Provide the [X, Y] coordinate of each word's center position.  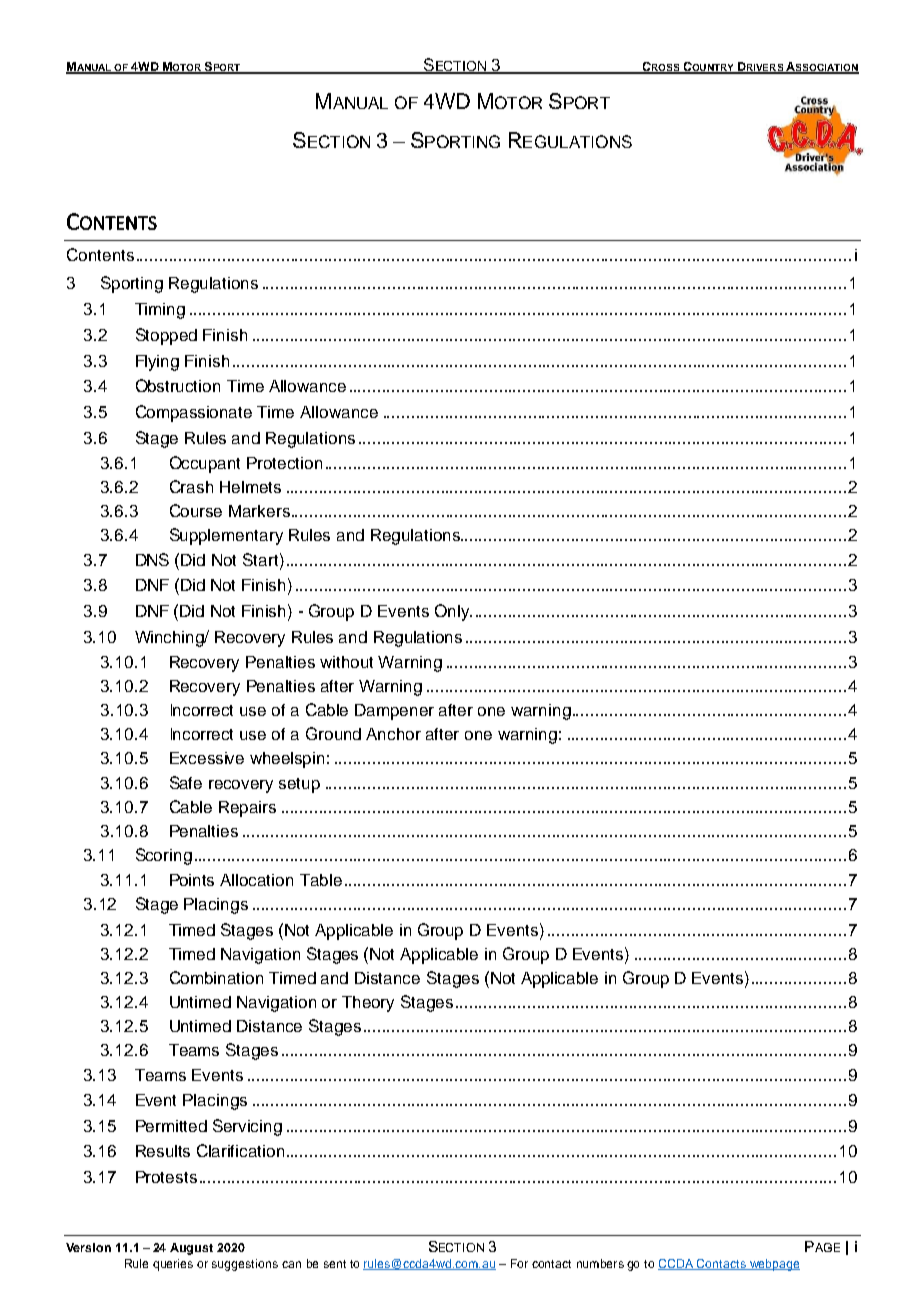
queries [173, 1265]
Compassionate [194, 413]
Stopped [166, 336]
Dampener [394, 712]
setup [299, 785]
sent [335, 1264]
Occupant [205, 464]
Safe [186, 782]
